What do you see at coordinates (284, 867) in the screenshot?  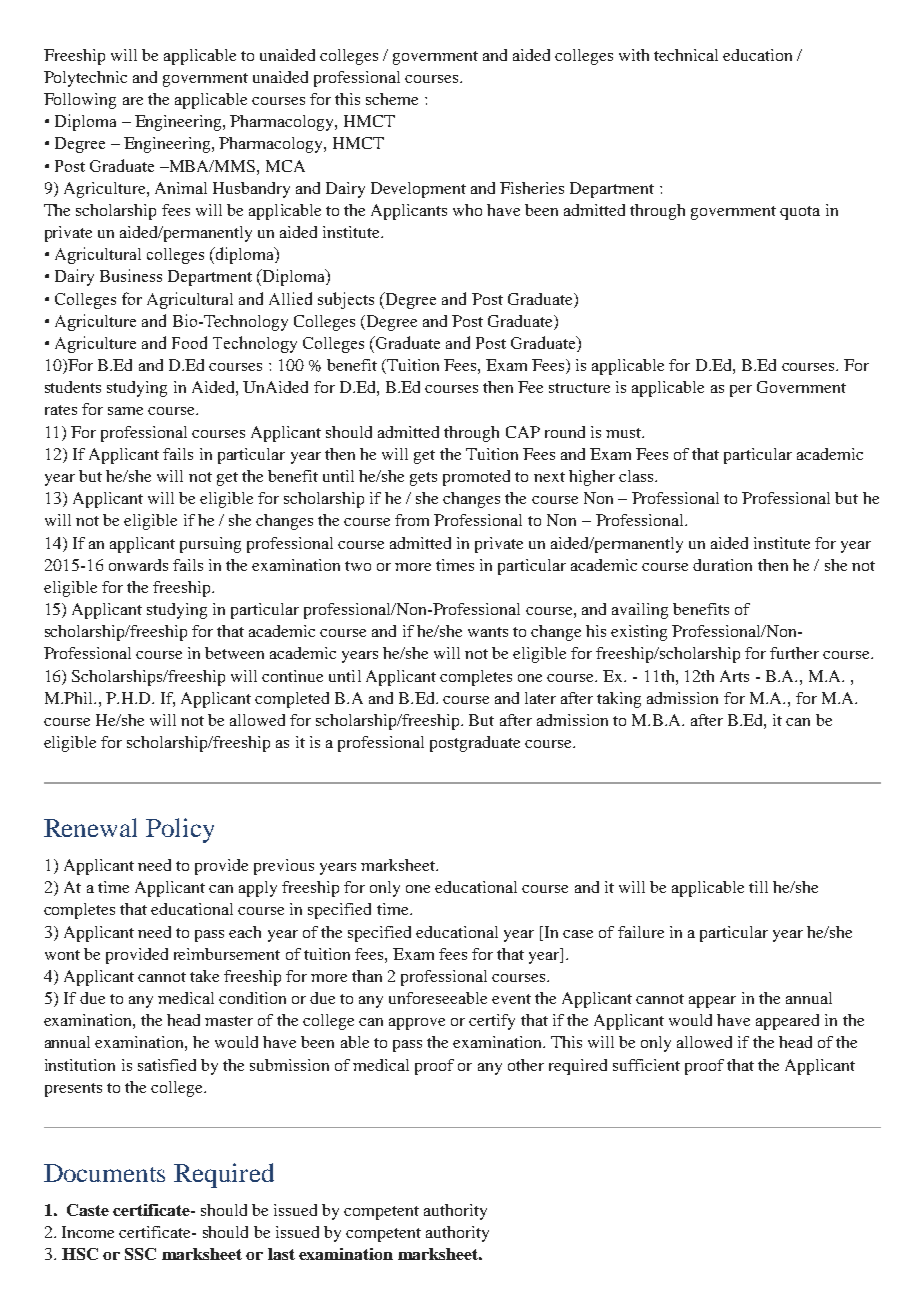 I see `previous` at bounding box center [284, 867].
